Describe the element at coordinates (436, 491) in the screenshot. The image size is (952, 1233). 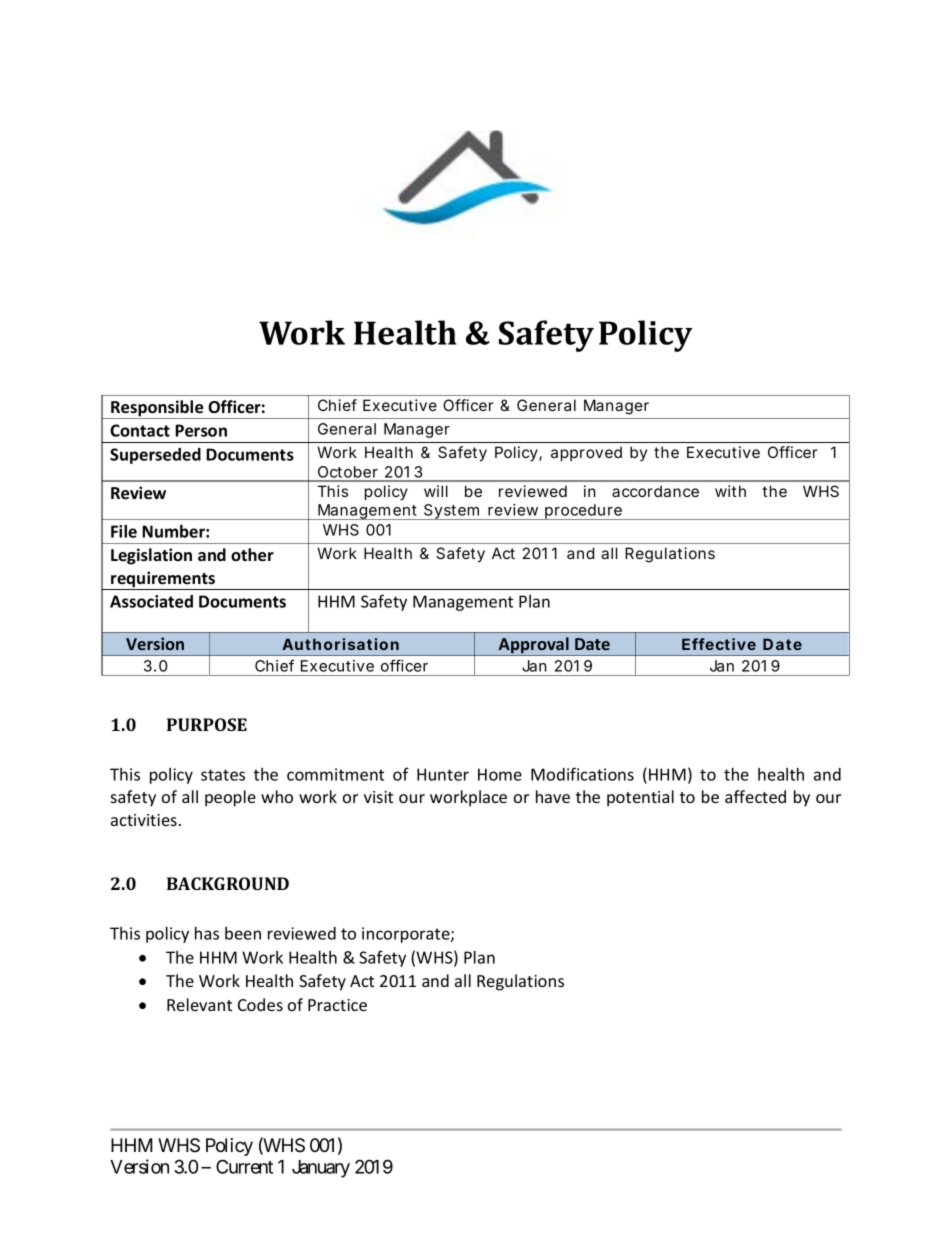
I see `will` at that location.
